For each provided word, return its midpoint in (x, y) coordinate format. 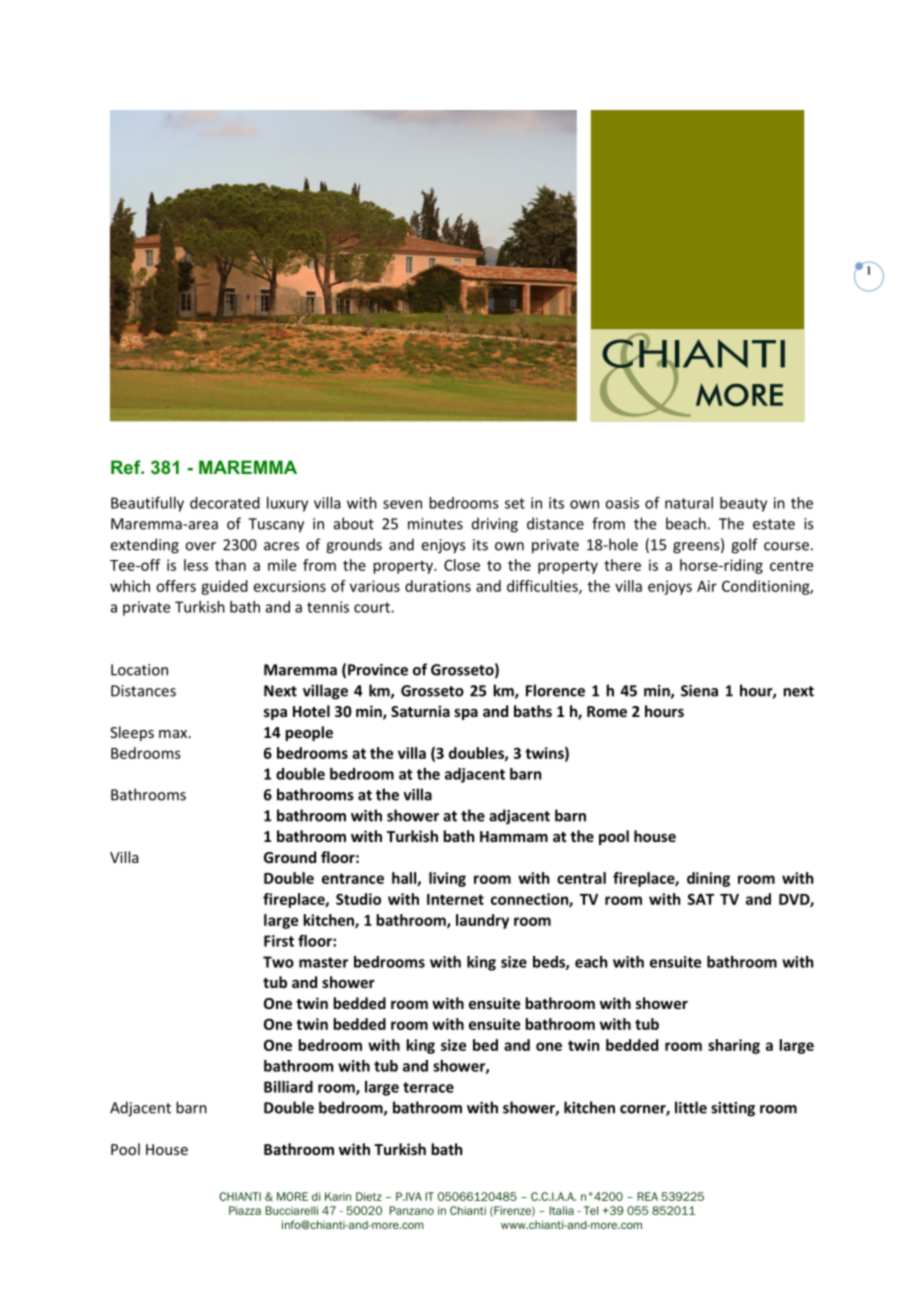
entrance (353, 878)
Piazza (245, 1210)
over (200, 546)
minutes (435, 524)
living (447, 879)
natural (689, 503)
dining (708, 879)
